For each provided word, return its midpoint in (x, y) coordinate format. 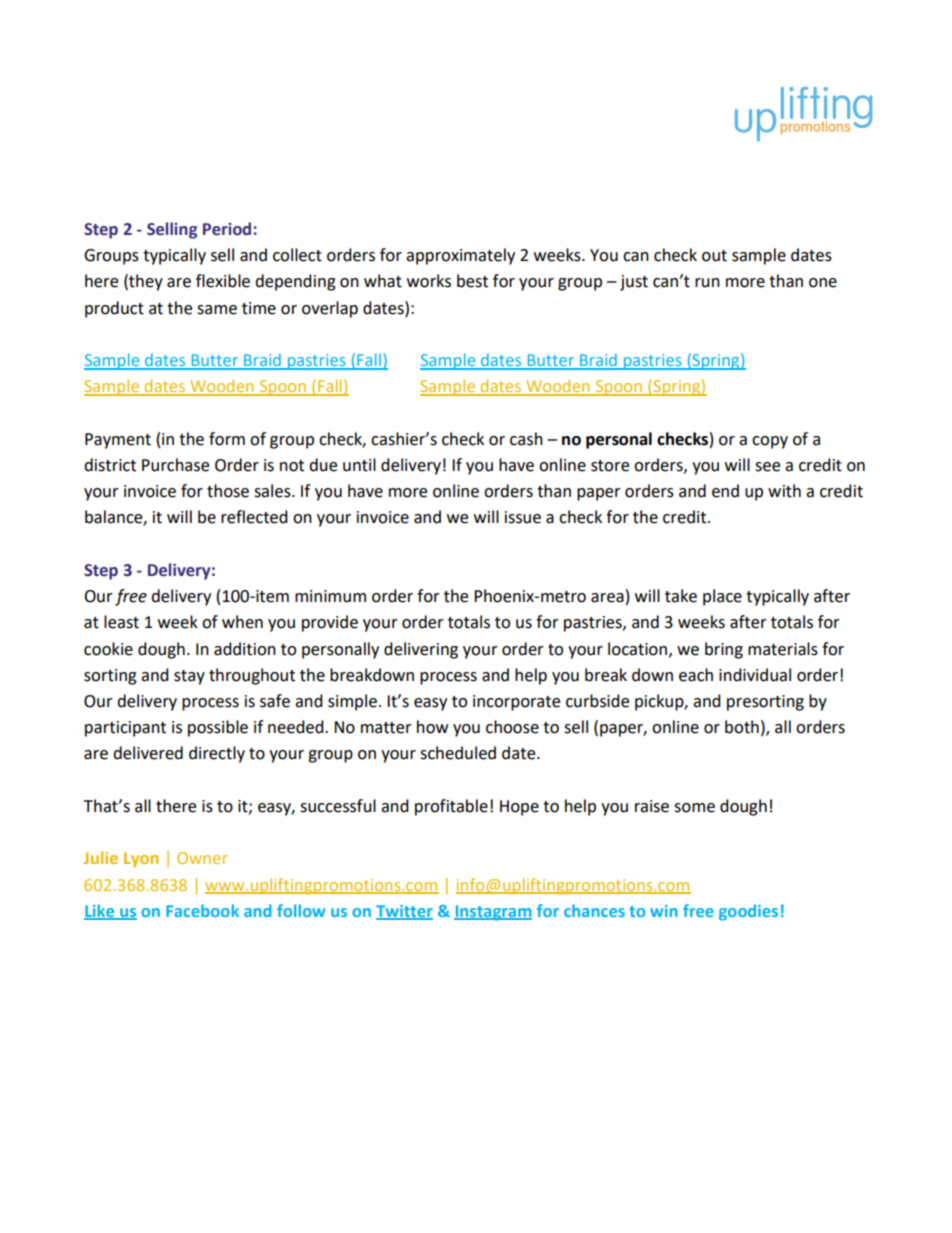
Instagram (493, 913)
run (707, 283)
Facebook (202, 910)
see (767, 467)
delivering (421, 650)
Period (227, 229)
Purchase (175, 465)
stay (189, 677)
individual (755, 675)
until (359, 465)
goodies (748, 912)
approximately (460, 256)
